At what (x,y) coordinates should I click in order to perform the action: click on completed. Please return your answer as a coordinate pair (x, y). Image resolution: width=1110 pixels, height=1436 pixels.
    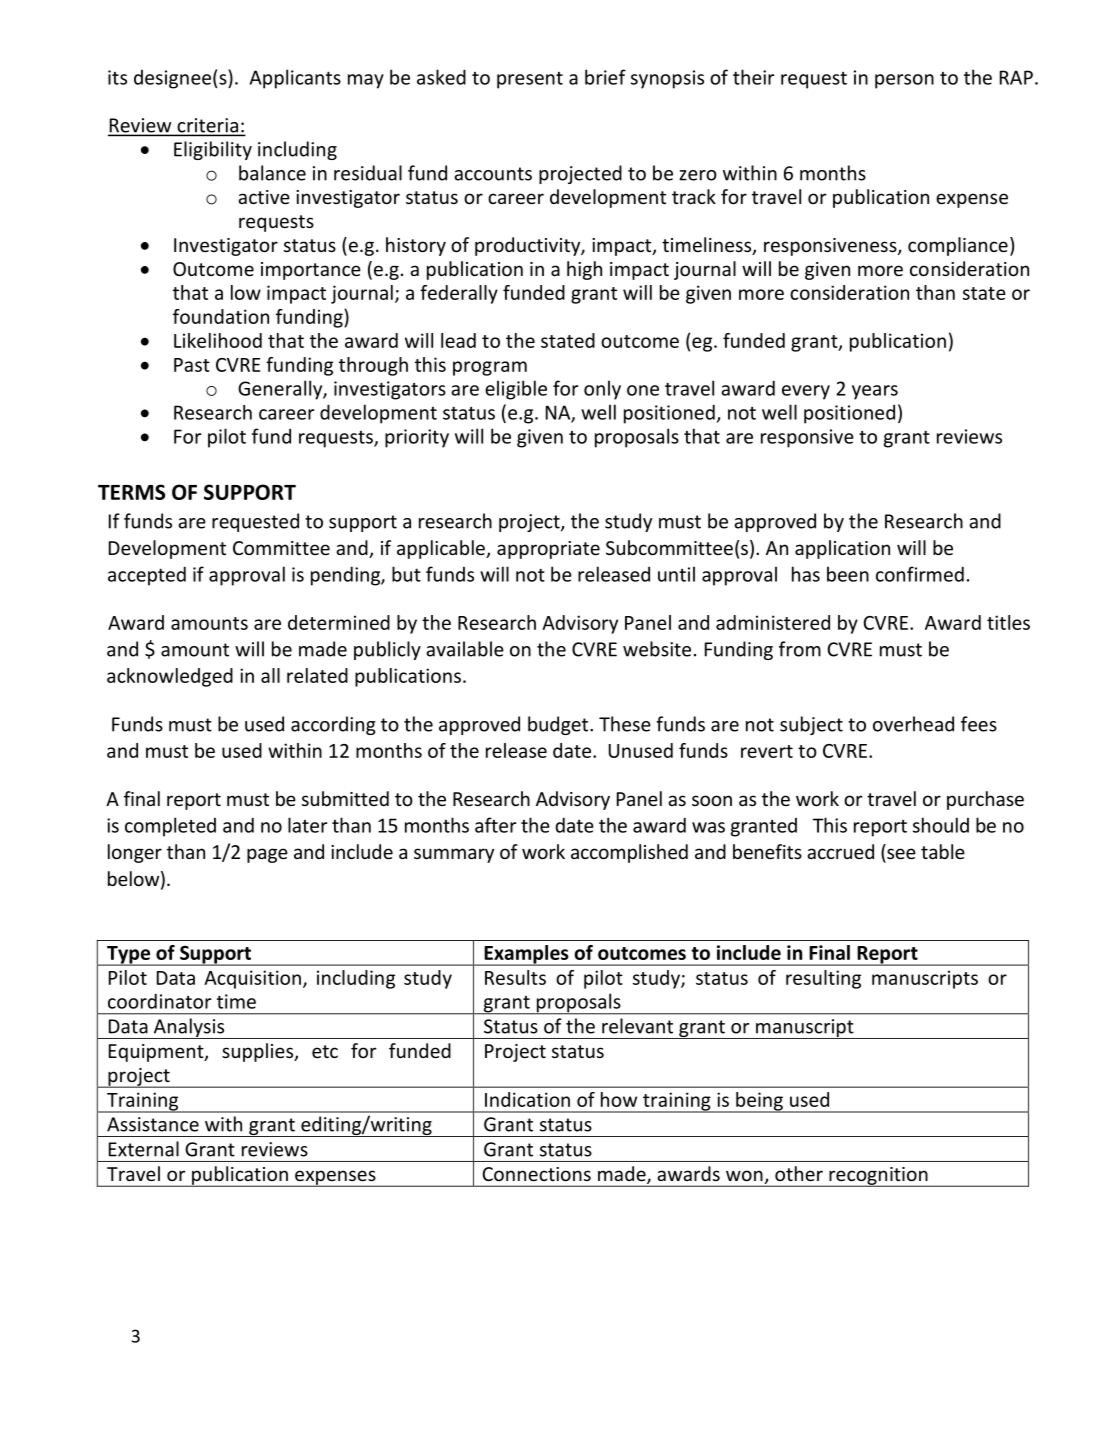
    Looking at the image, I should click on (170, 827).
